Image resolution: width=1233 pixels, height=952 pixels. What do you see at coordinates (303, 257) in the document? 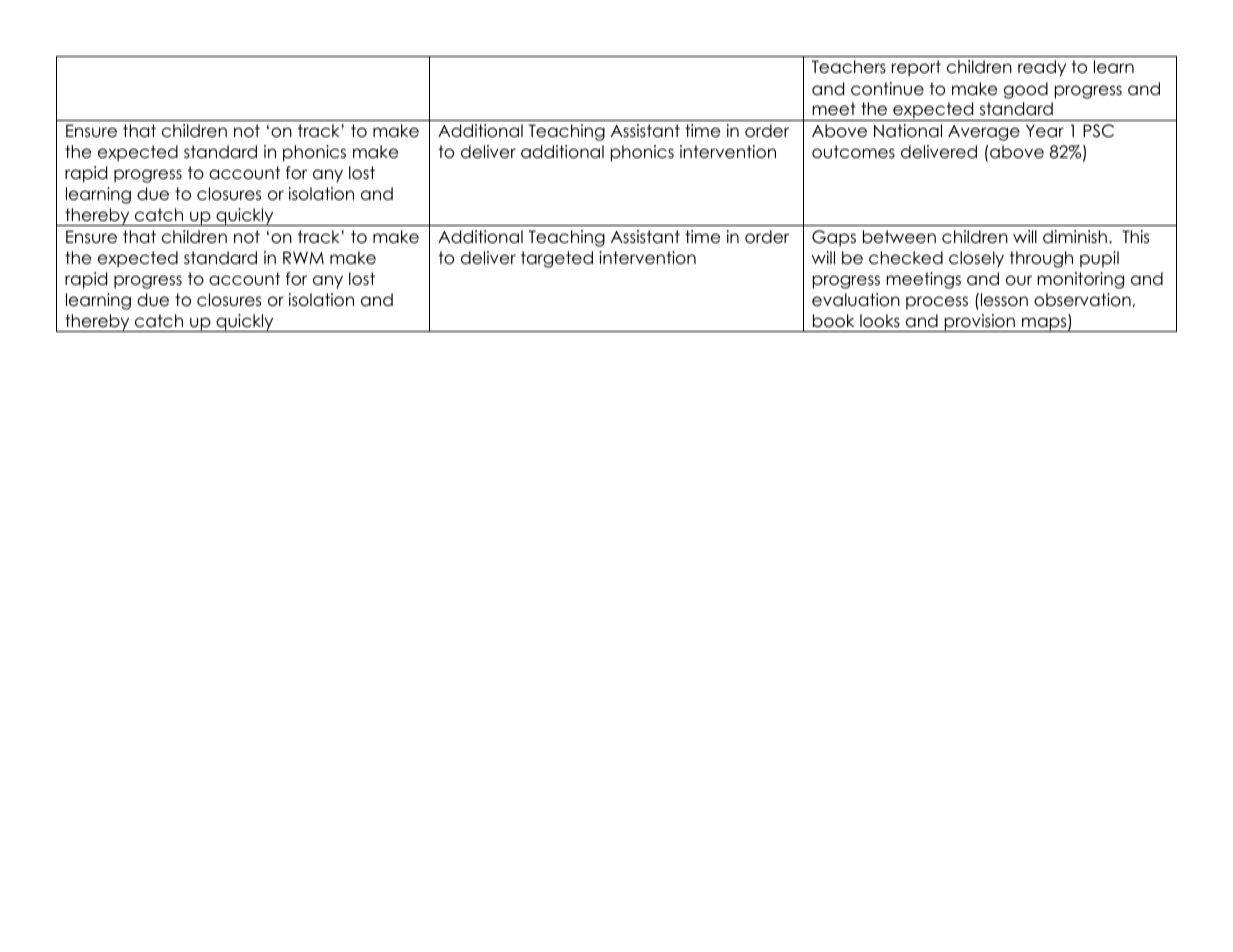
I see `RWM` at bounding box center [303, 257].
